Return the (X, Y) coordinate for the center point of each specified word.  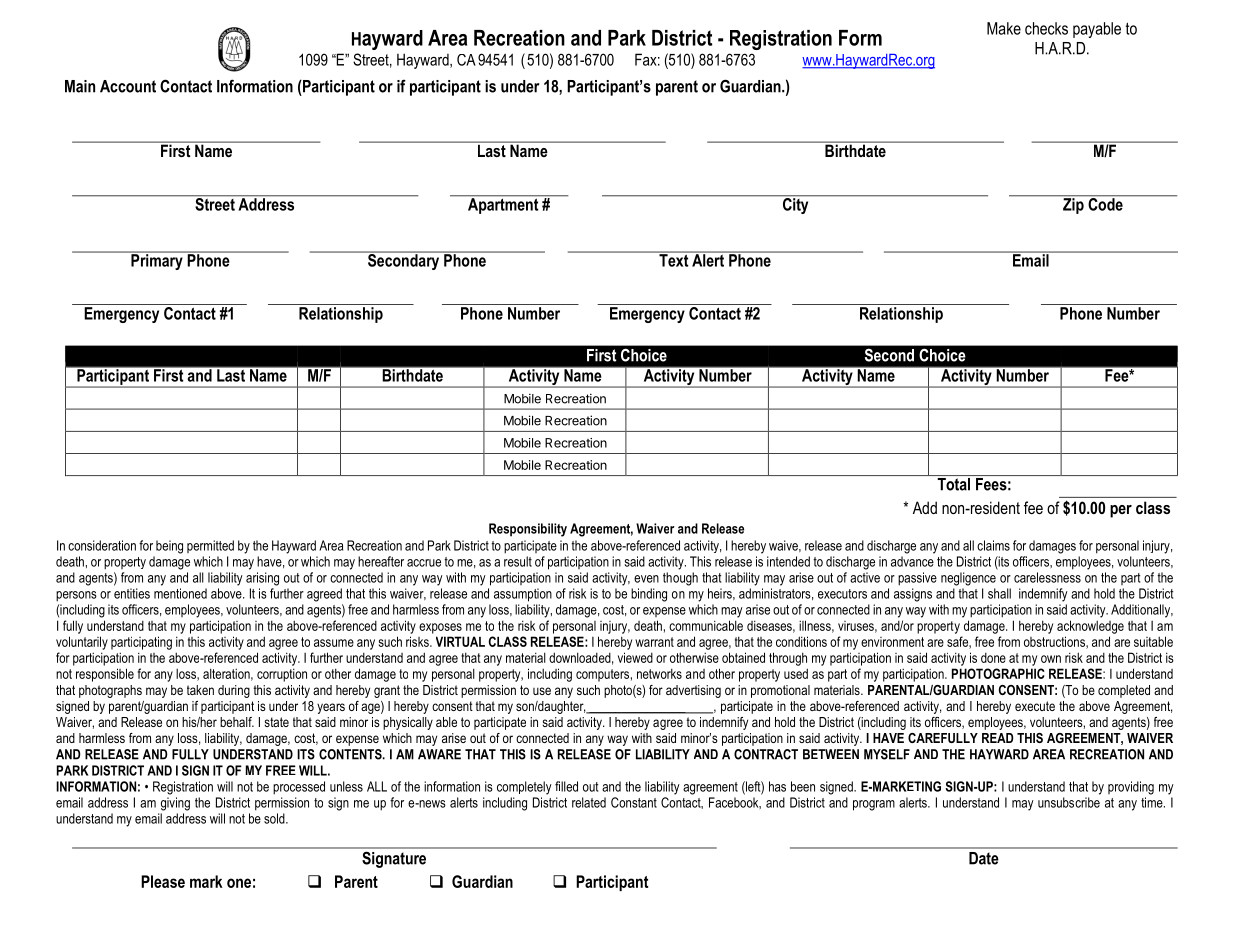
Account (128, 86)
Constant (634, 802)
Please (163, 881)
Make (1004, 28)
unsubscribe (1069, 802)
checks (1046, 28)
